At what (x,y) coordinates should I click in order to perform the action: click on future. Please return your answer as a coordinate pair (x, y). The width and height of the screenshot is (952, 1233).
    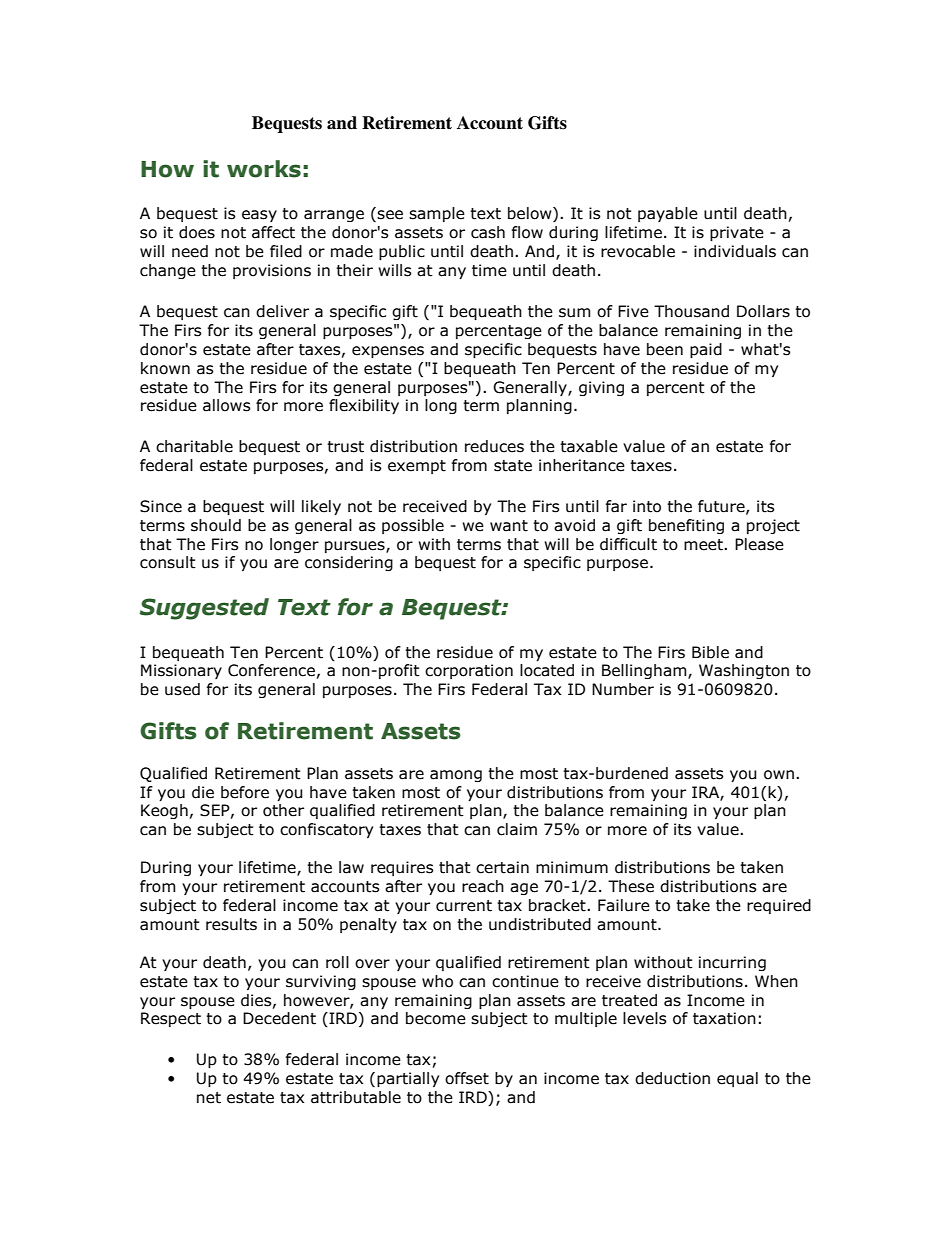
    Looking at the image, I should click on (722, 507).
